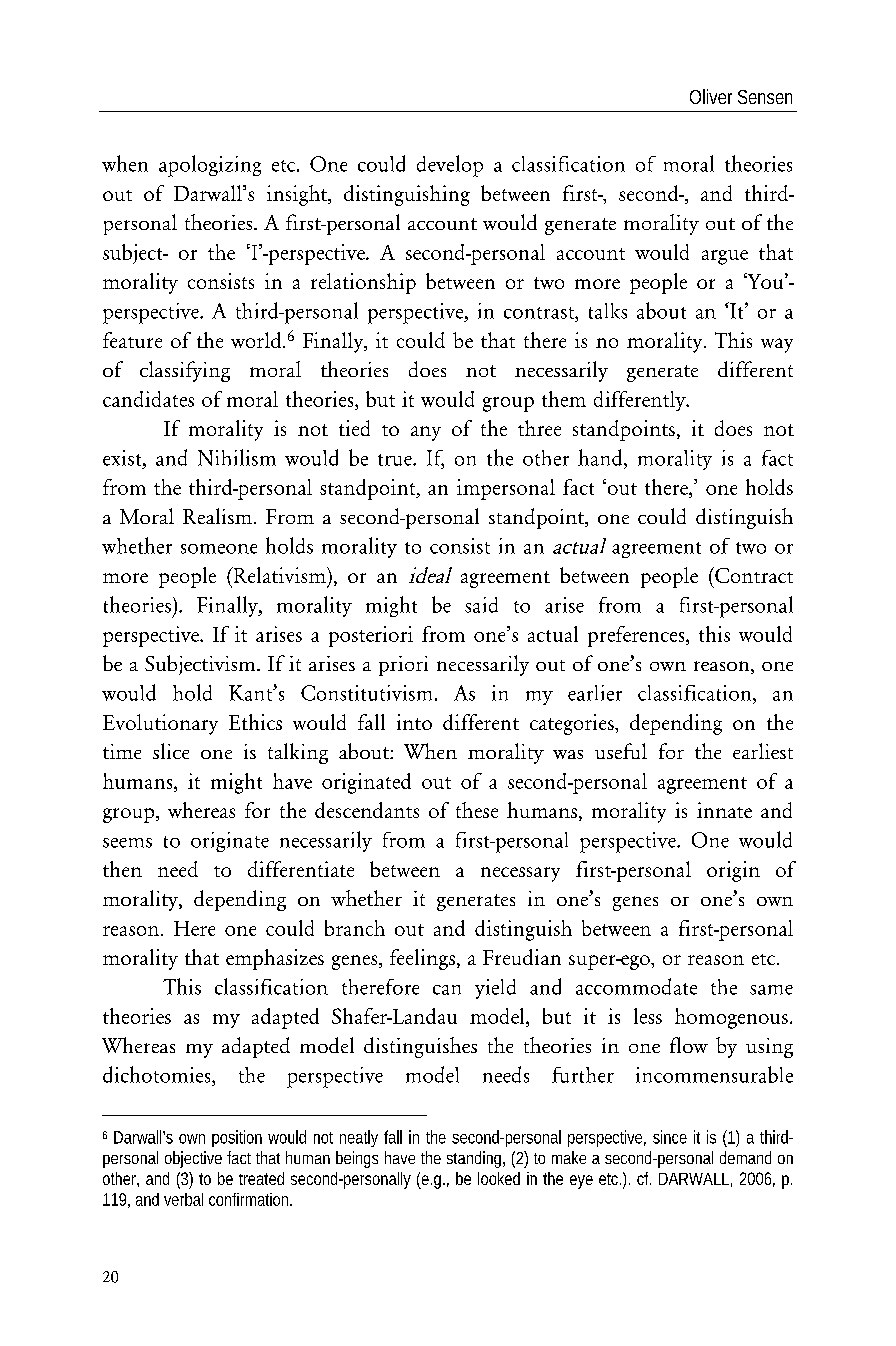 Image resolution: width=896 pixels, height=1346 pixels. What do you see at coordinates (601, 457) in the screenshot?
I see `hand` at bounding box center [601, 457].
